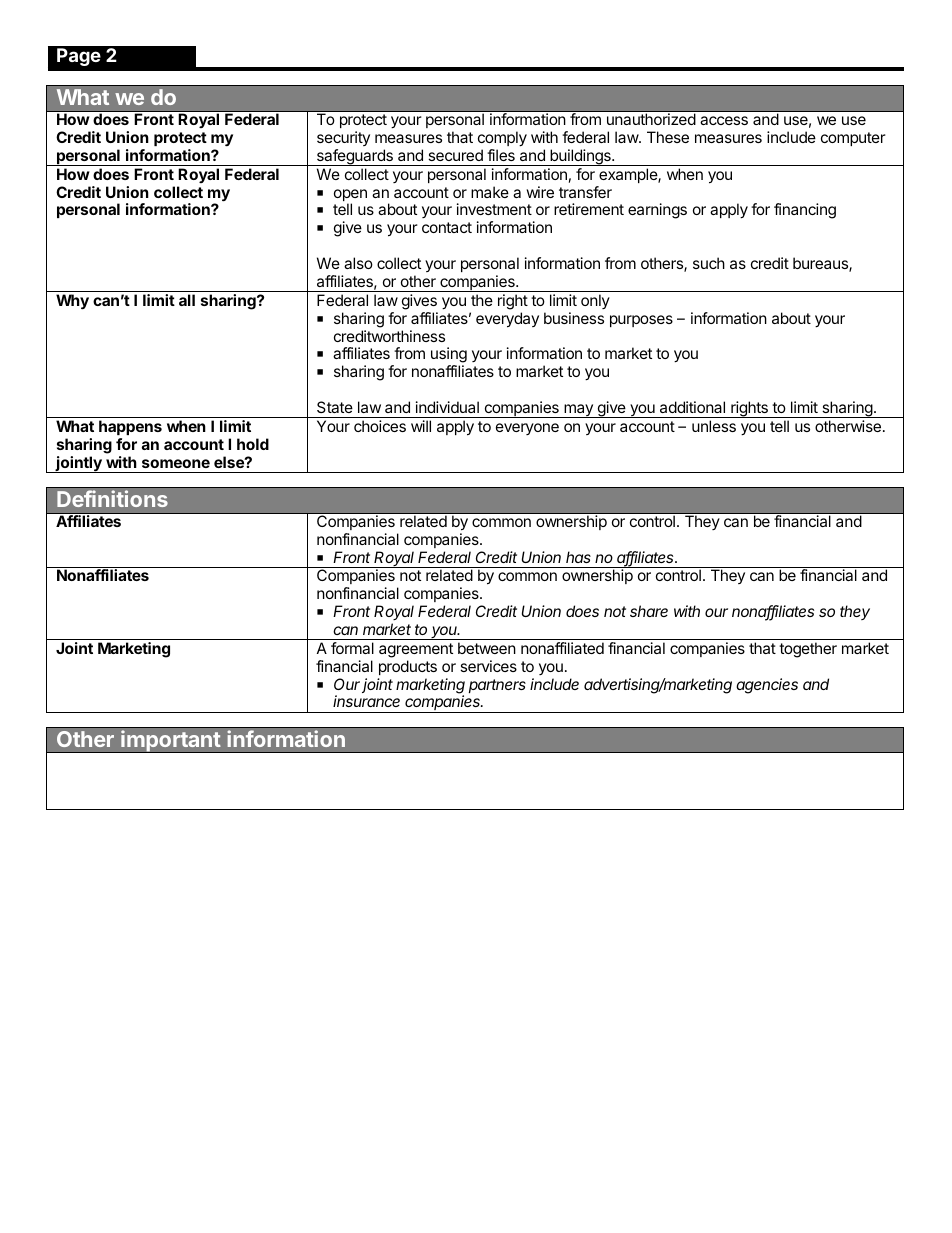 This document has height=1233, width=952. Describe the element at coordinates (447, 227) in the document. I see `contact` at that location.
